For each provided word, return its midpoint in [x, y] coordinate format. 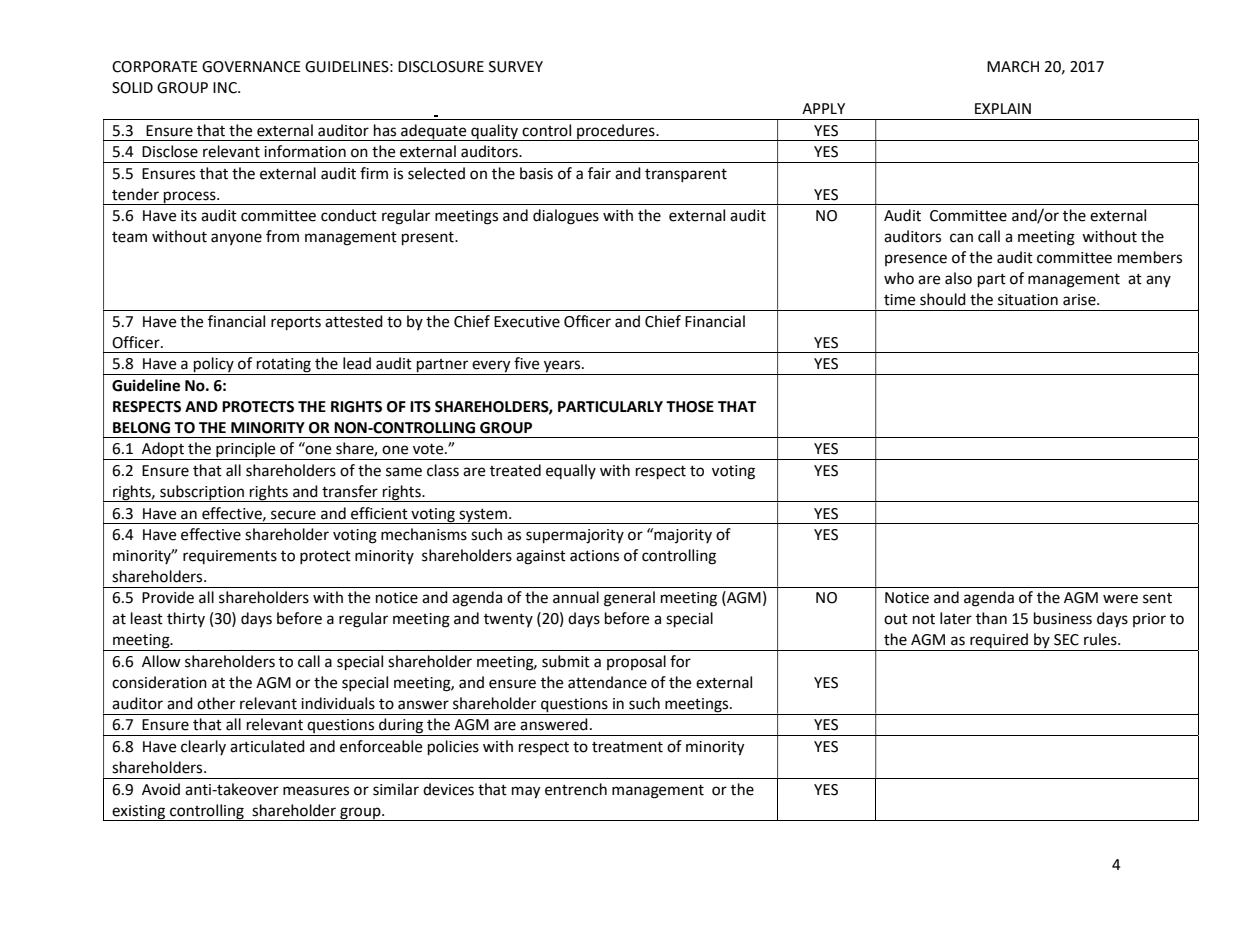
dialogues [566, 217]
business [1063, 618]
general [629, 599]
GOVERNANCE [251, 67]
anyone [236, 239]
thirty [186, 619]
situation [1028, 300]
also [958, 278]
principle [246, 451]
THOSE [690, 407]
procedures [616, 132]
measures [316, 791]
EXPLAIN [1003, 108]
